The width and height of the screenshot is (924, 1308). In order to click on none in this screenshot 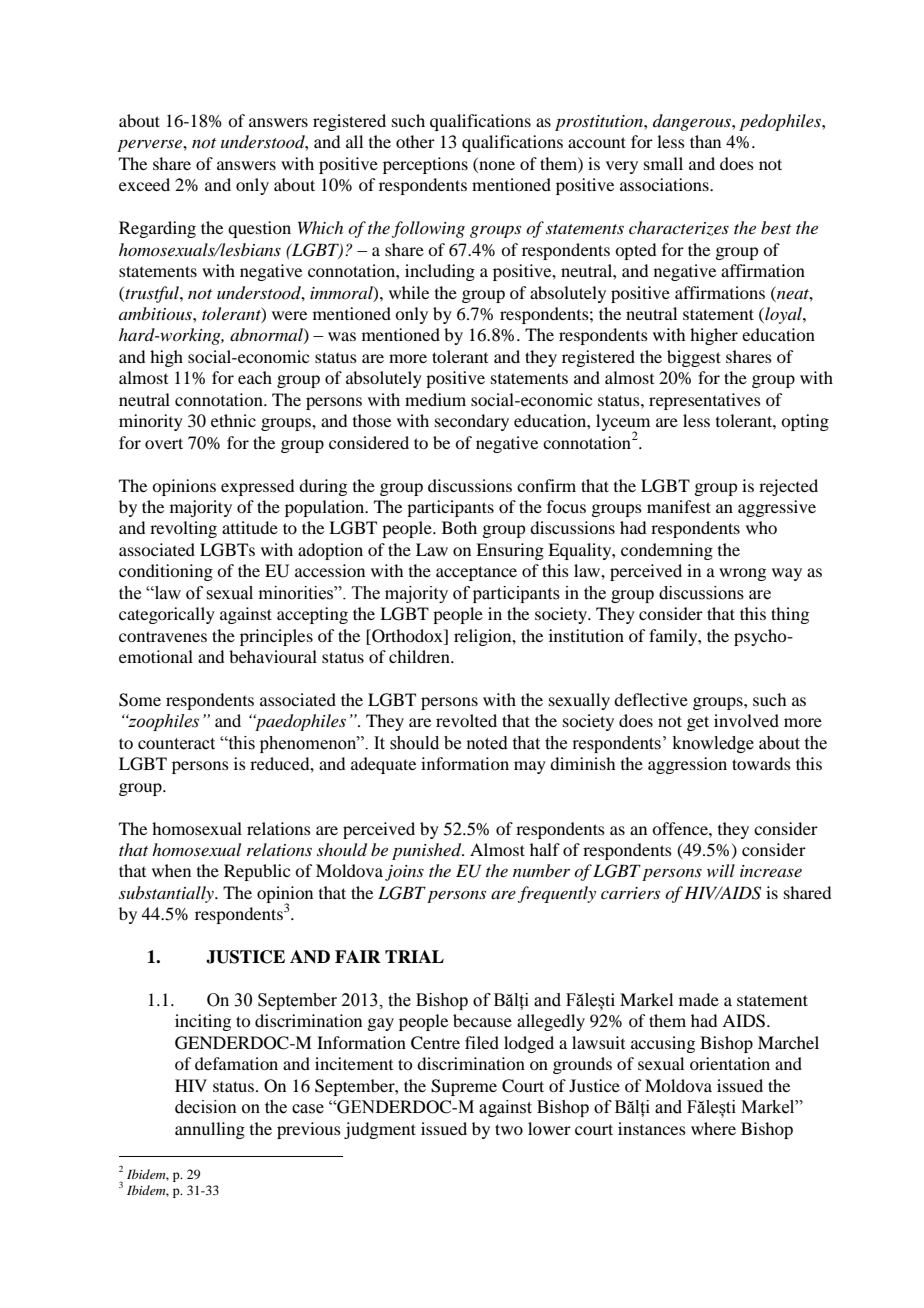, I will do `click(496, 167)`.
